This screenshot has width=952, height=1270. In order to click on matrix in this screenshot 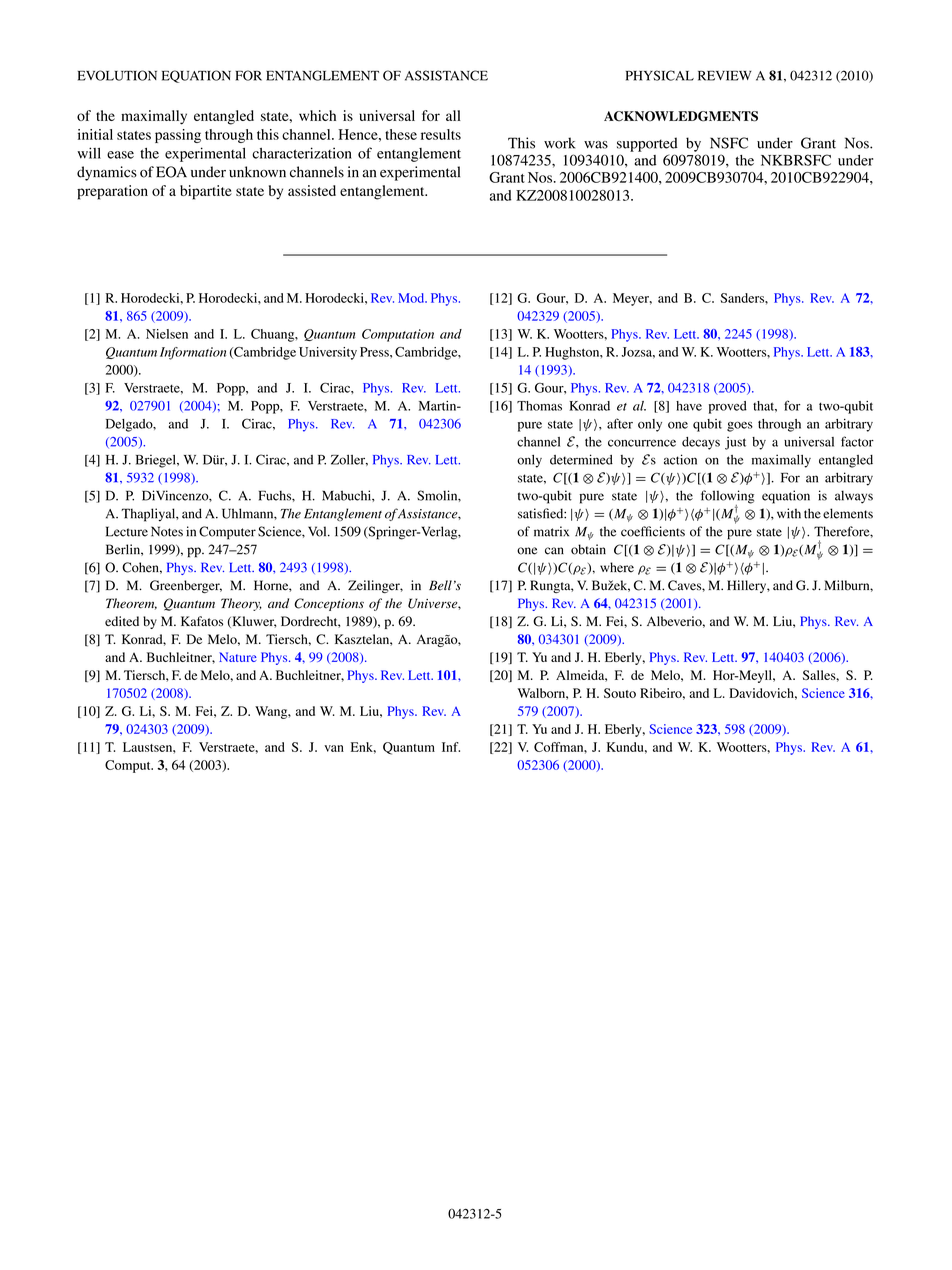, I will do `click(551, 531)`.
